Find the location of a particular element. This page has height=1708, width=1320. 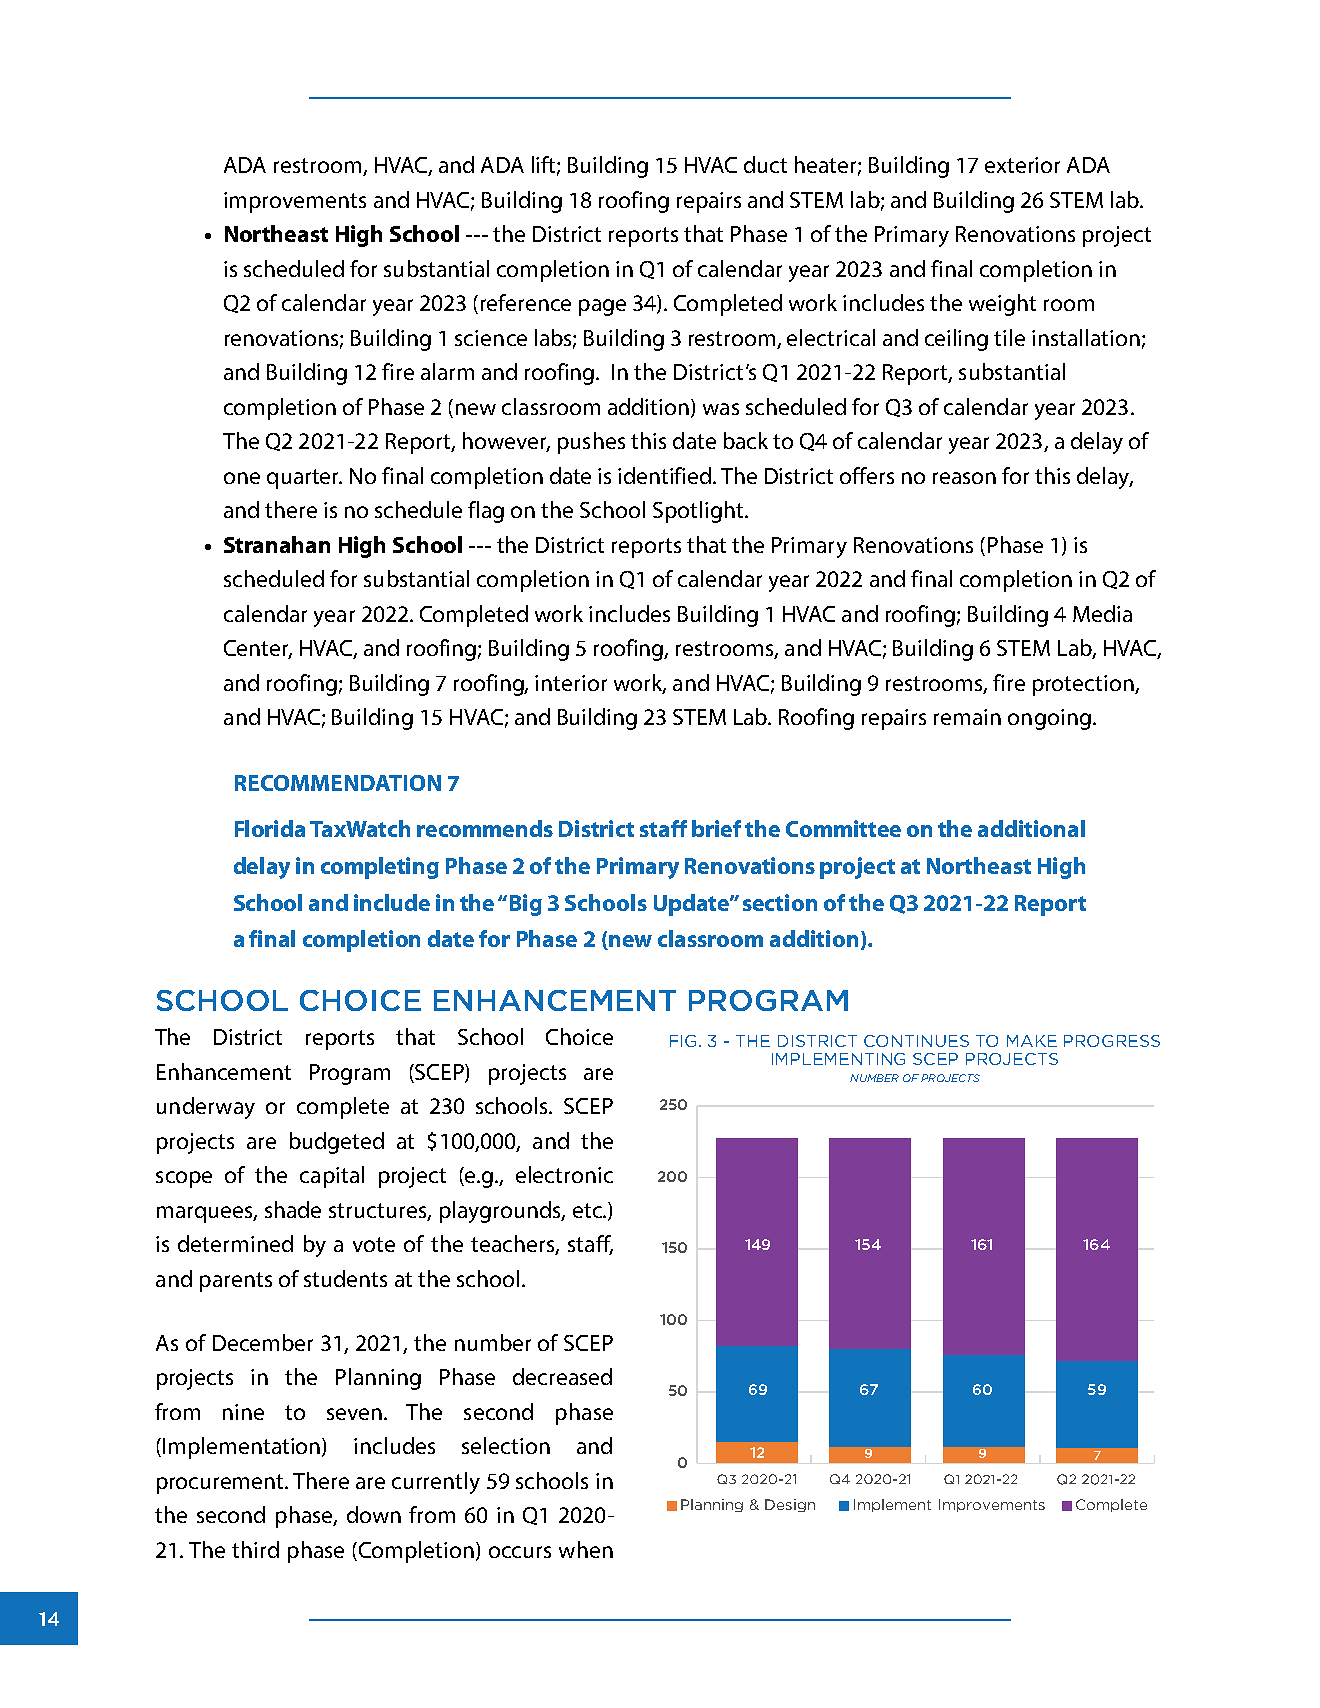

duct is located at coordinates (765, 164).
